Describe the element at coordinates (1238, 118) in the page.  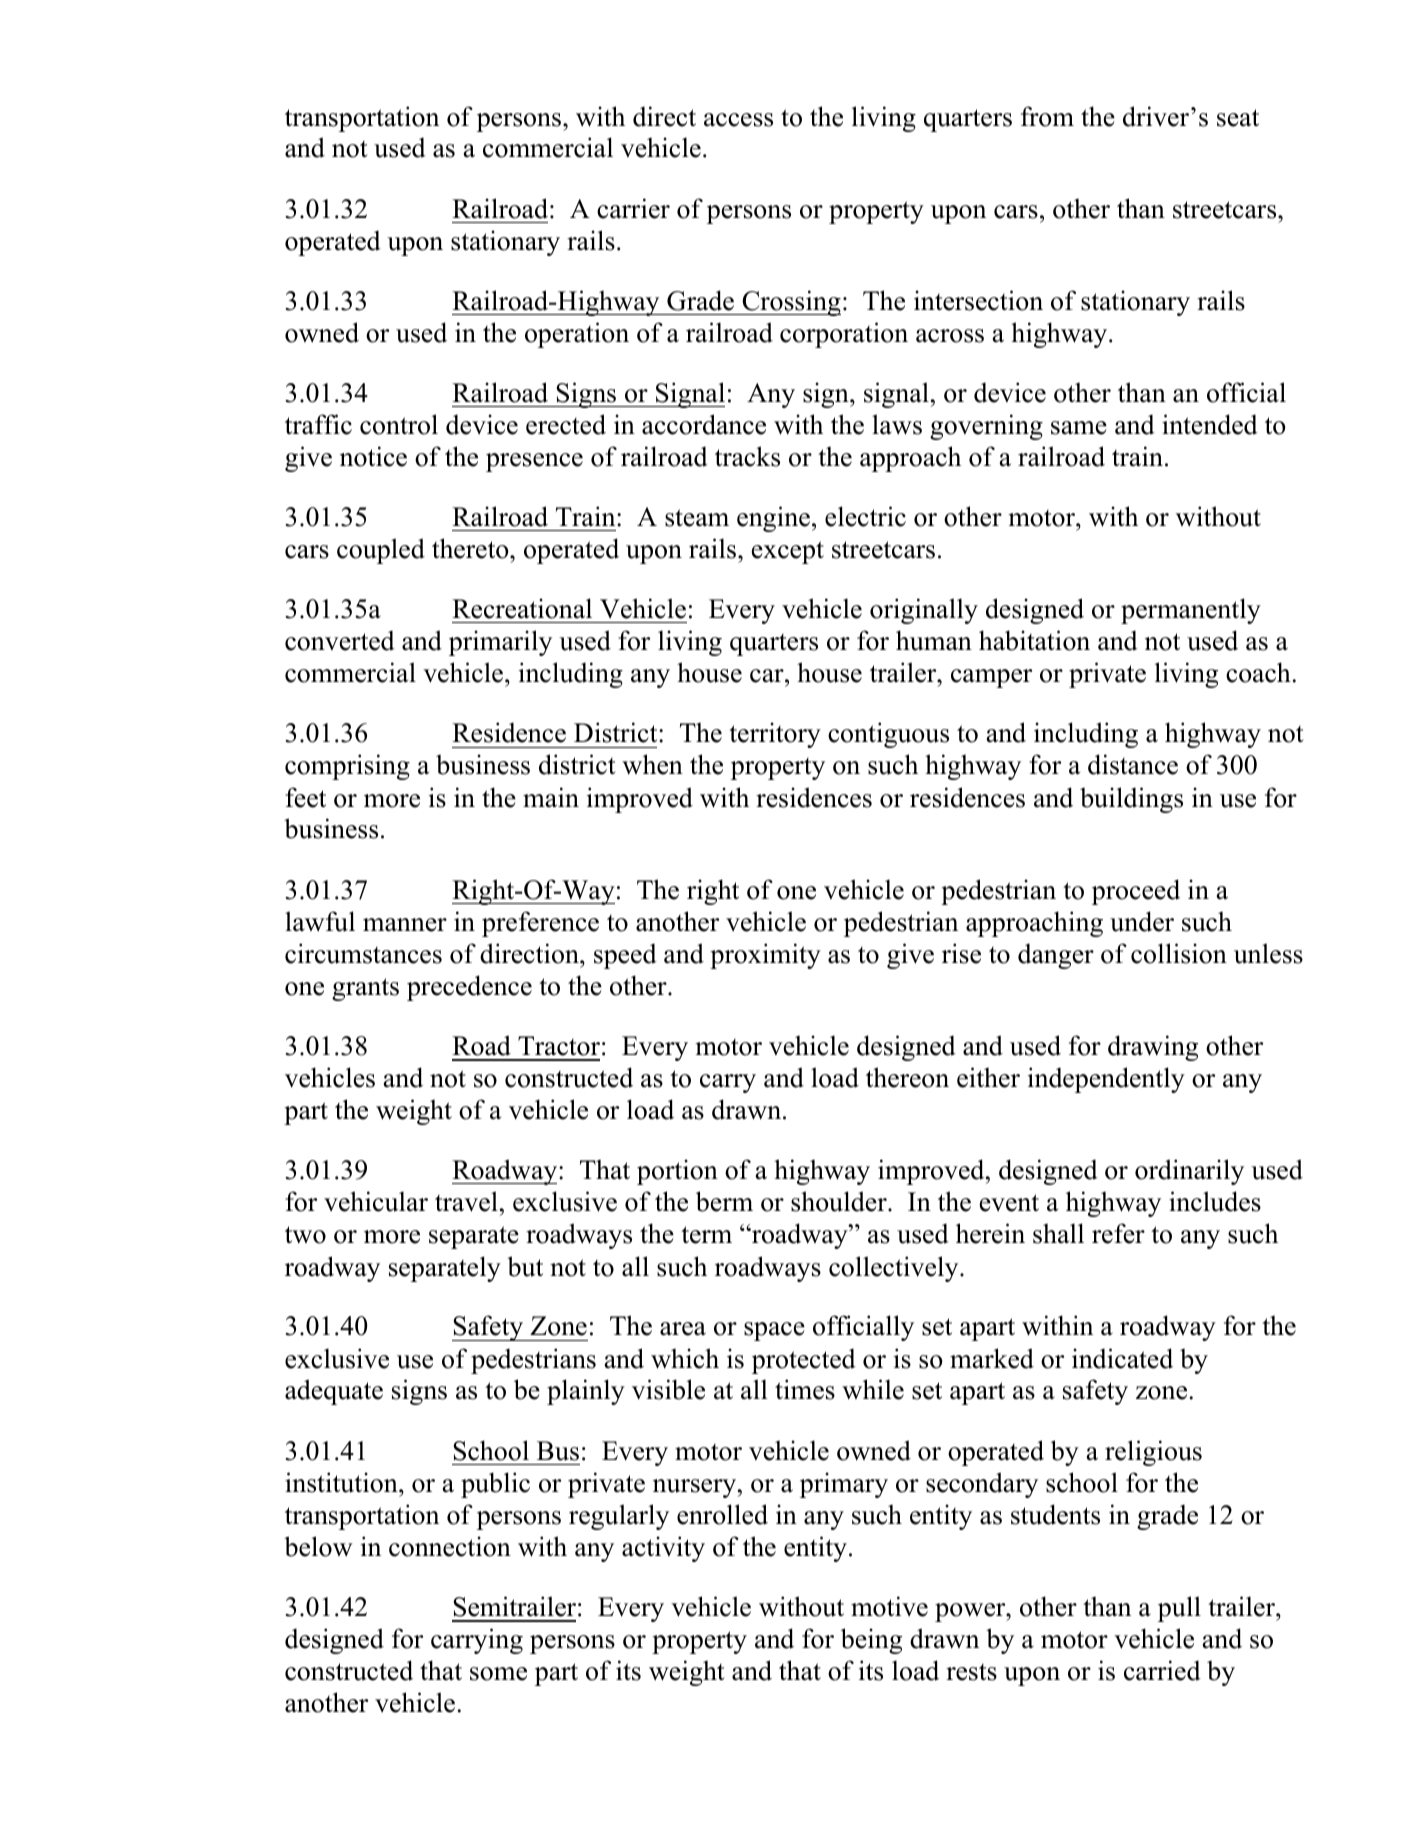
I see `seat` at that location.
